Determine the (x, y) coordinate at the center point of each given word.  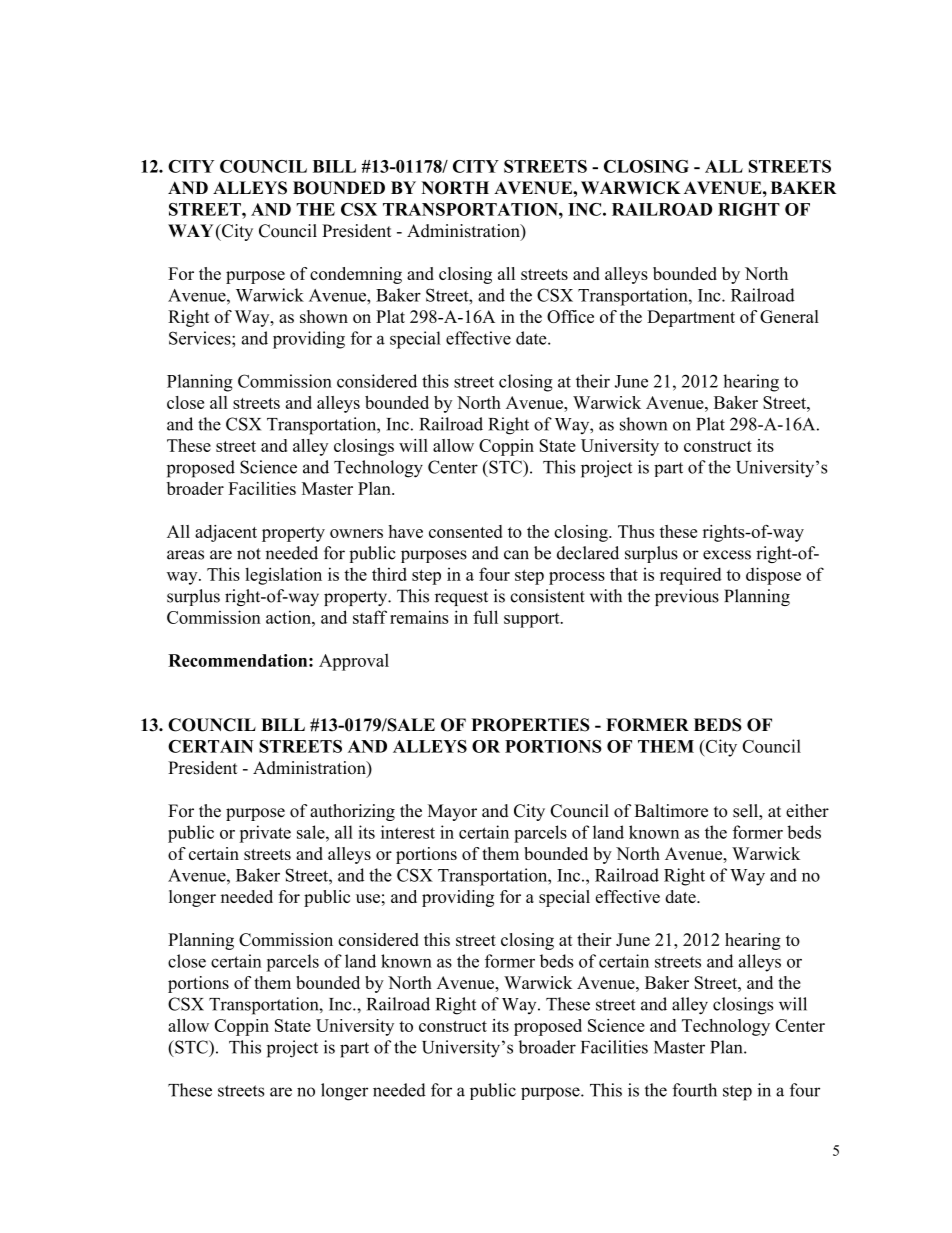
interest (408, 832)
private (265, 834)
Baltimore (671, 811)
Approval (354, 662)
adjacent (226, 533)
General (789, 316)
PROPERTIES (530, 725)
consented (465, 531)
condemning (356, 275)
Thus (636, 531)
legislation (283, 576)
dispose (773, 576)
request (461, 598)
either (807, 811)
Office (570, 316)
